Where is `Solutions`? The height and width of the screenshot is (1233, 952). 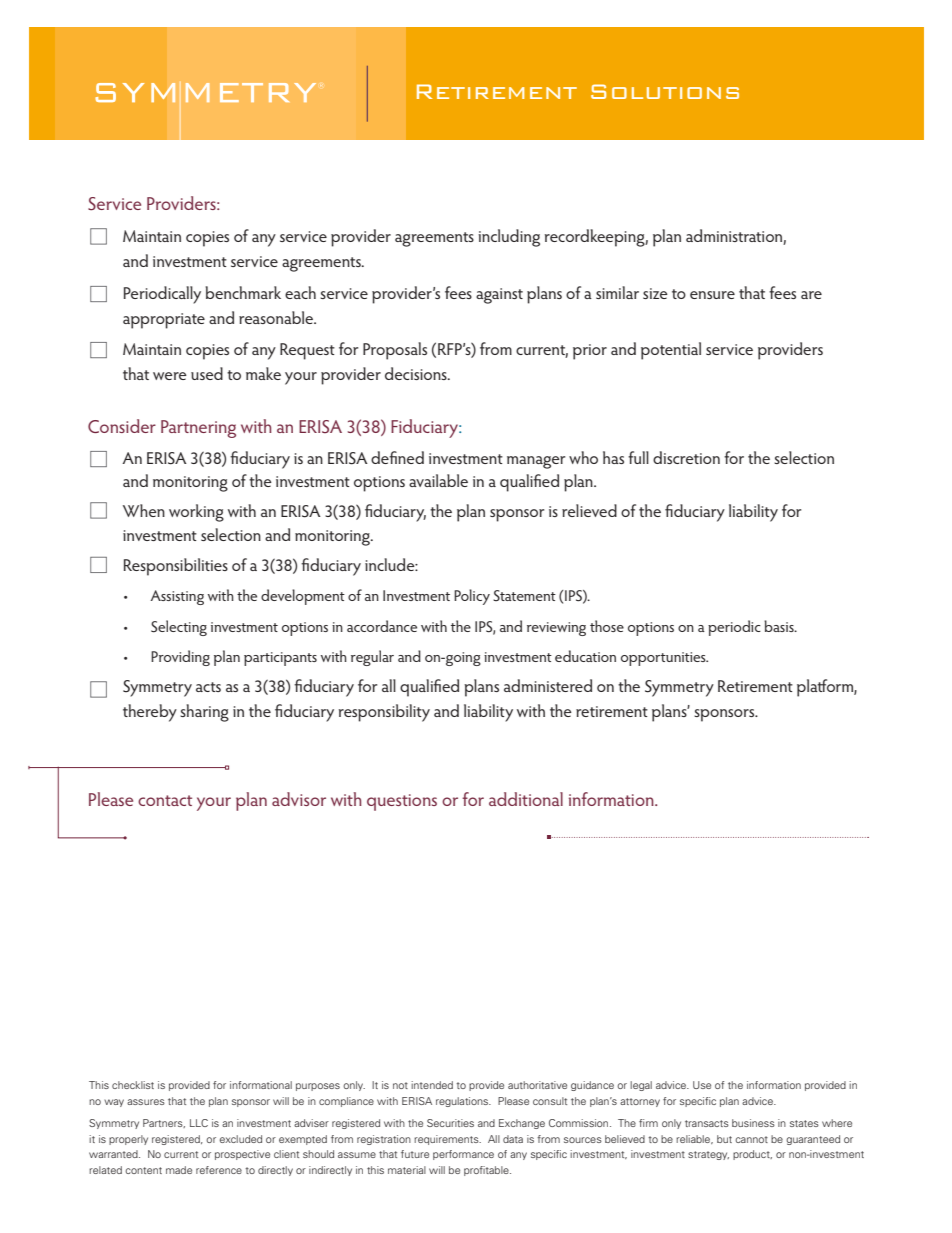
Solutions is located at coordinates (665, 91).
